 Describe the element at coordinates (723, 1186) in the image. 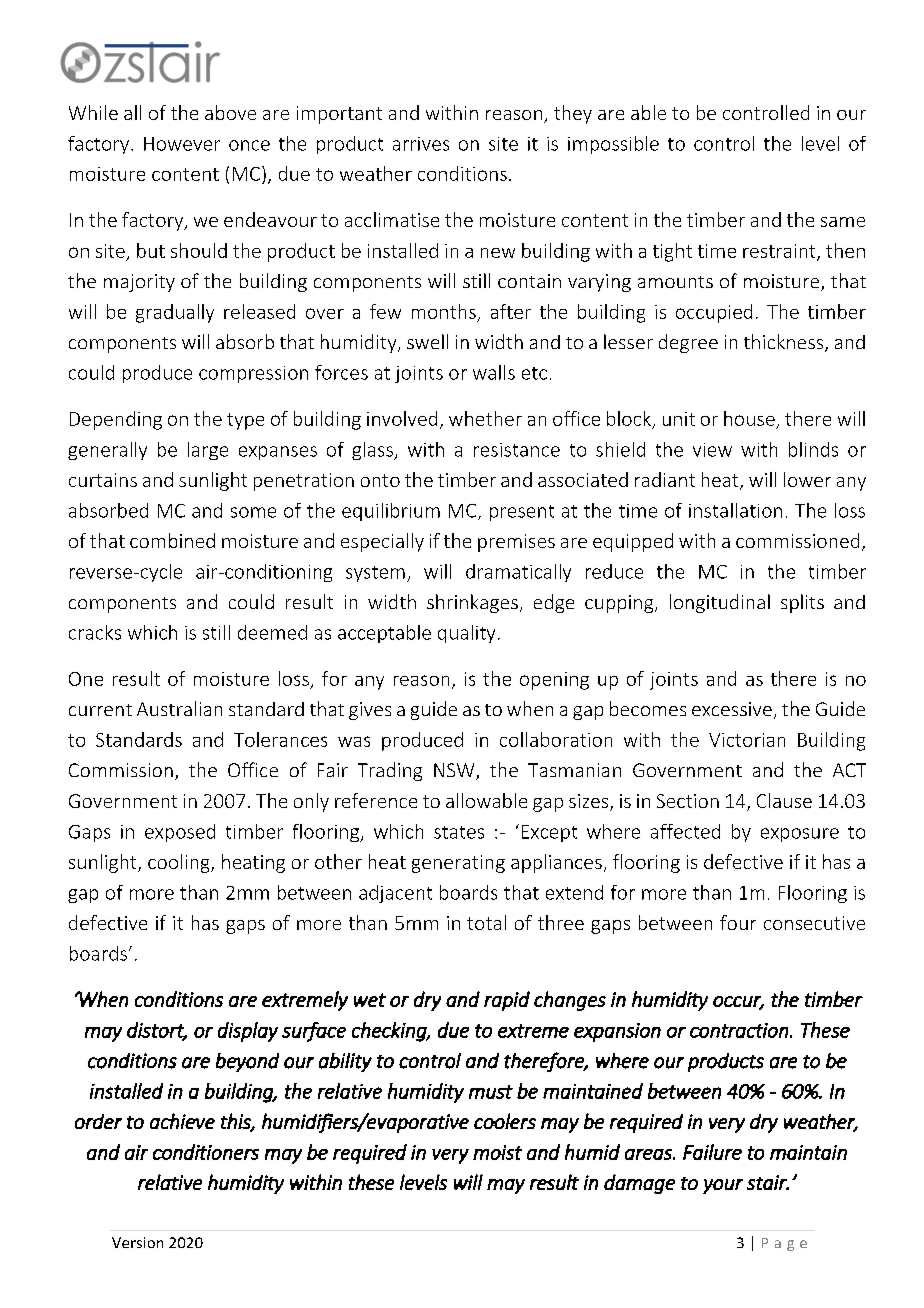

I see `your` at that location.
